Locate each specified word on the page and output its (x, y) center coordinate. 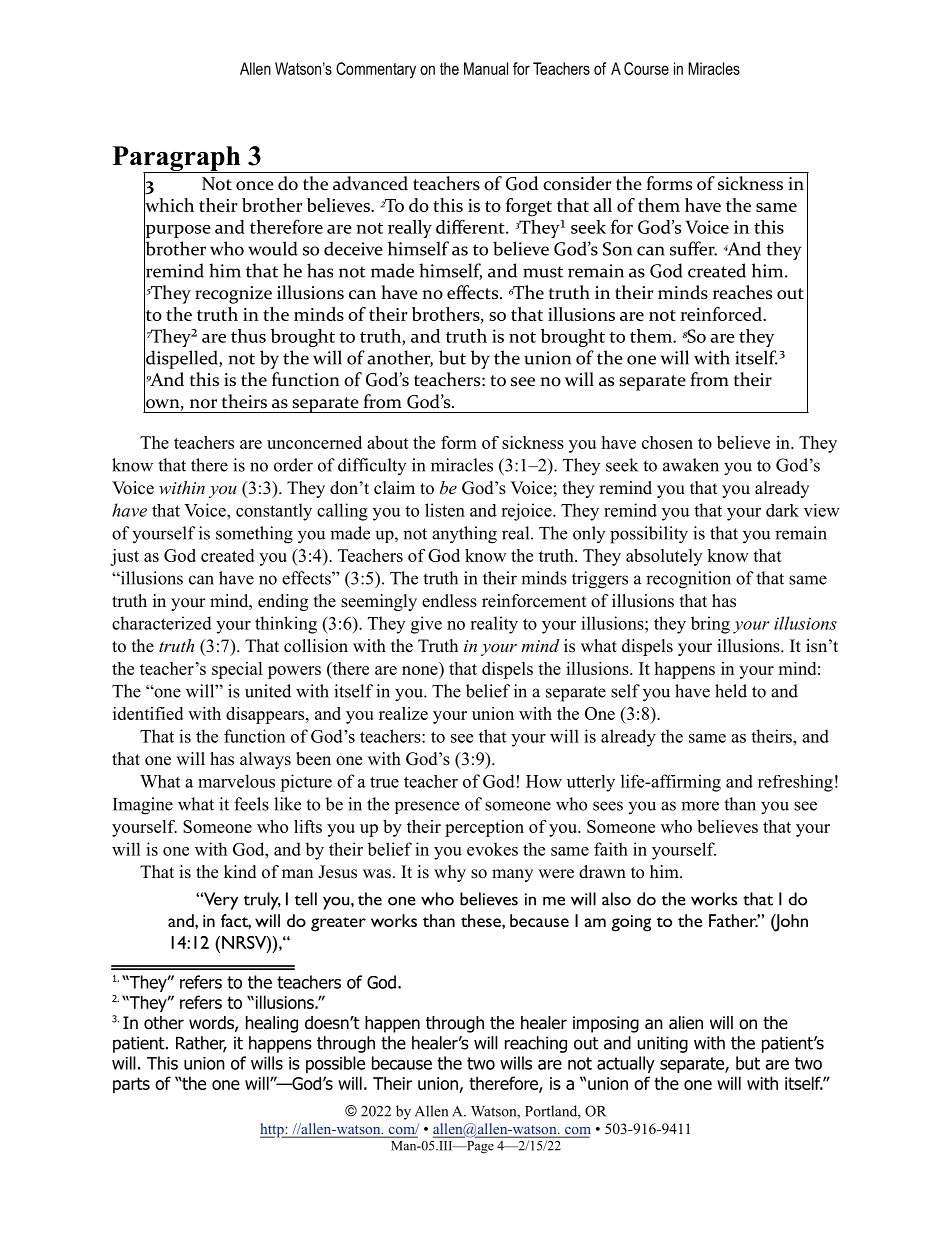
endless (449, 601)
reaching (536, 1044)
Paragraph (178, 160)
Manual (486, 68)
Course (646, 68)
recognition (688, 580)
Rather (201, 1044)
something (254, 535)
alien (686, 1023)
